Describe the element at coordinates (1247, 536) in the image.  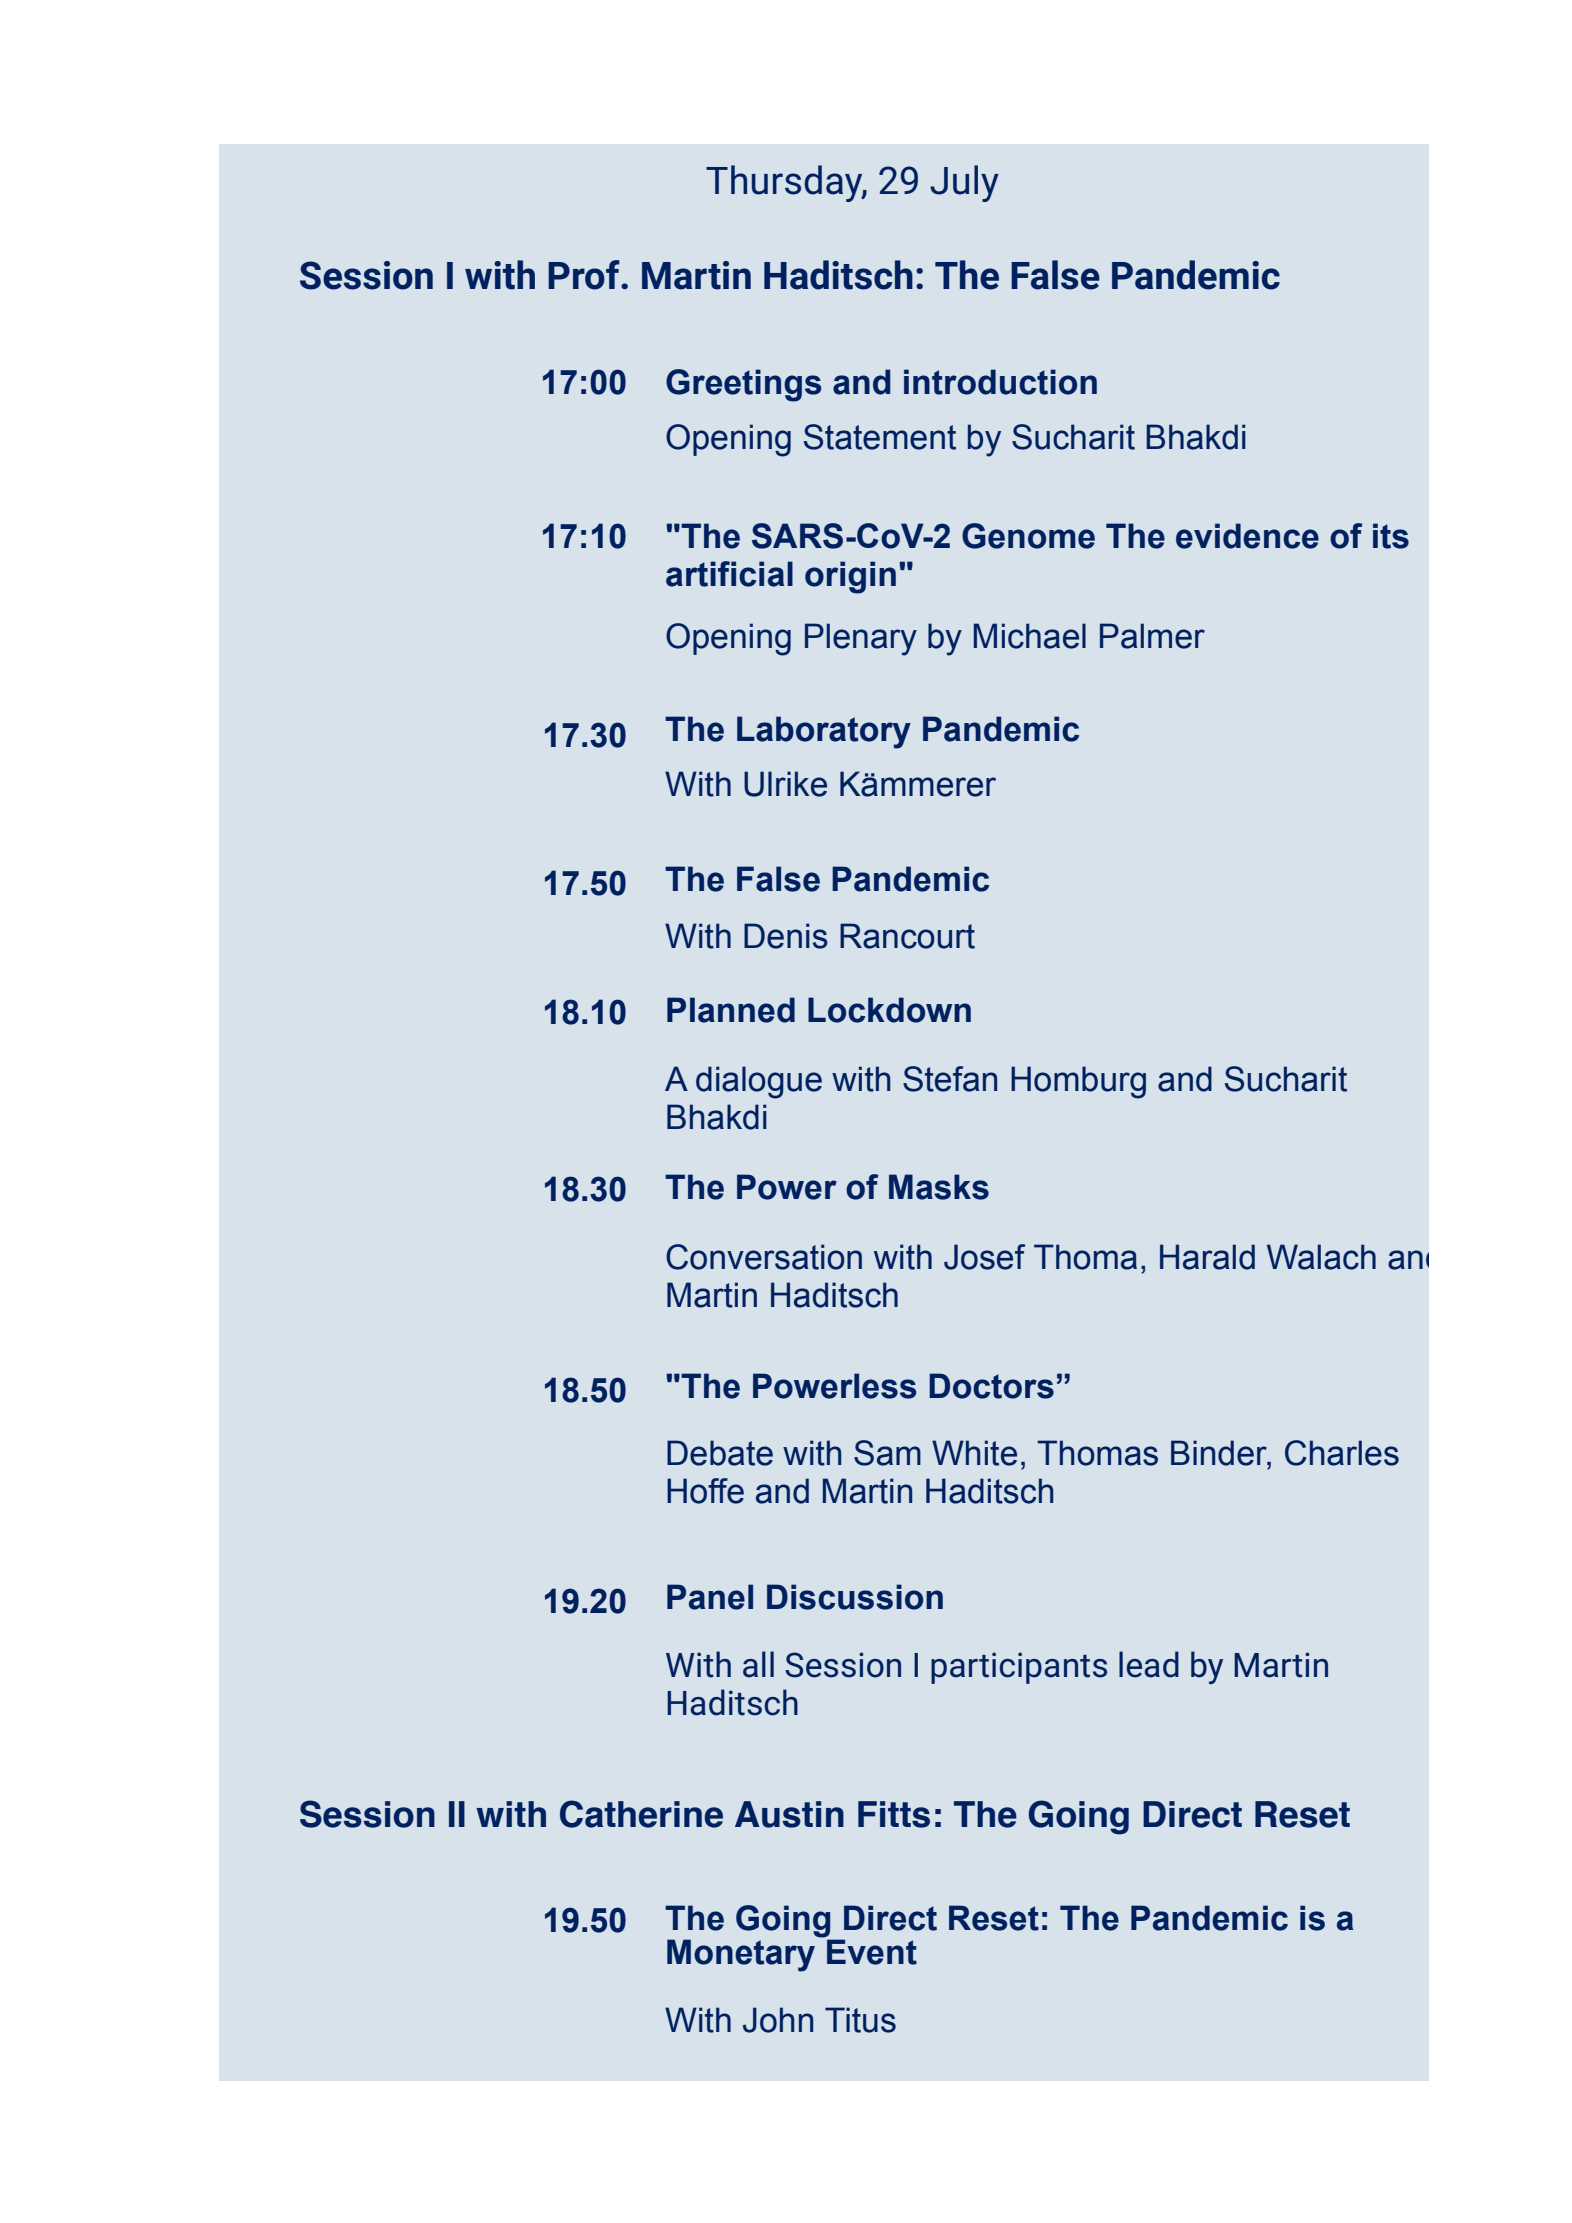
I see `evidence` at that location.
